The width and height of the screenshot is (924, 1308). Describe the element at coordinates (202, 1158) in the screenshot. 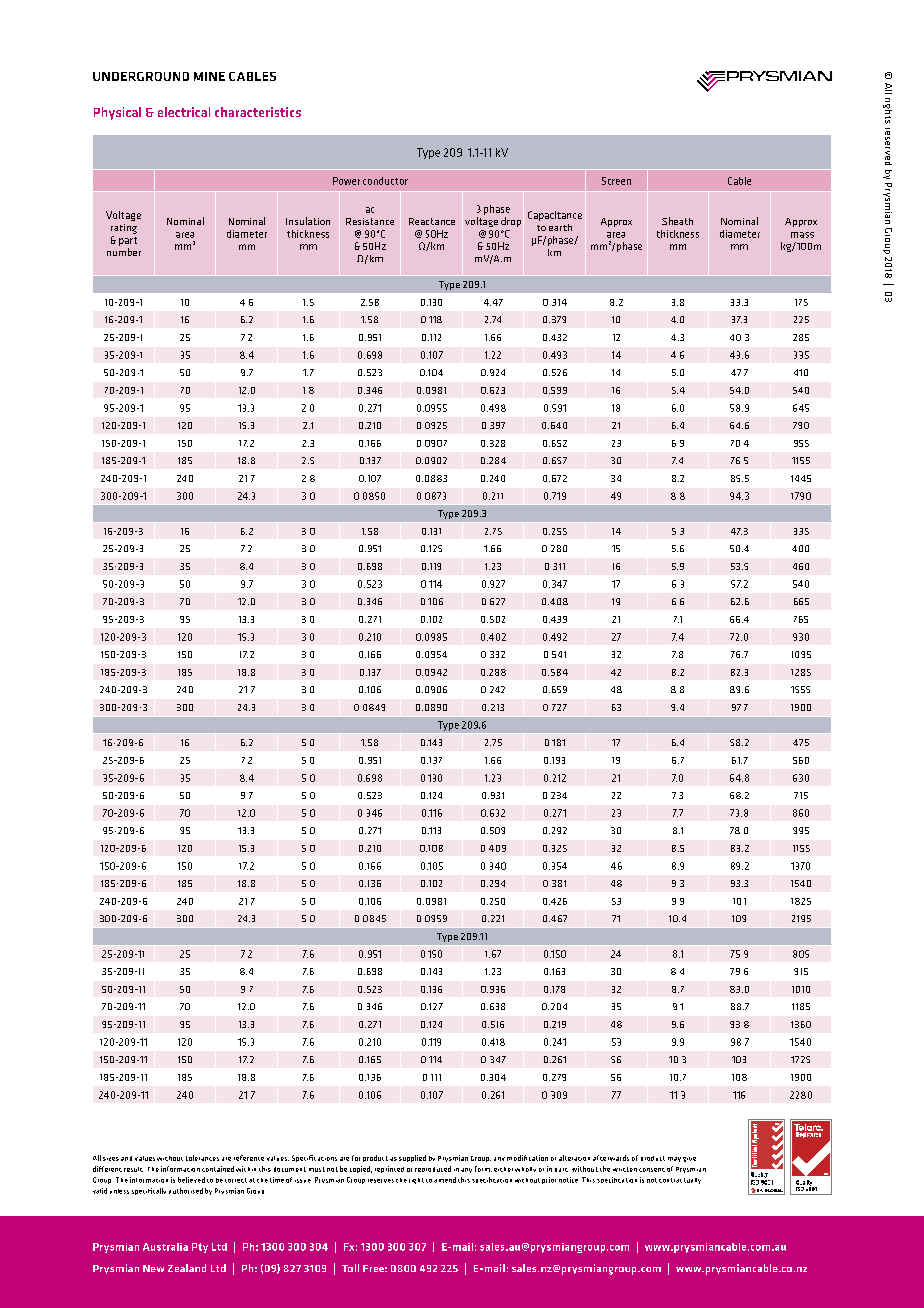

I see `tolerances` at that location.
